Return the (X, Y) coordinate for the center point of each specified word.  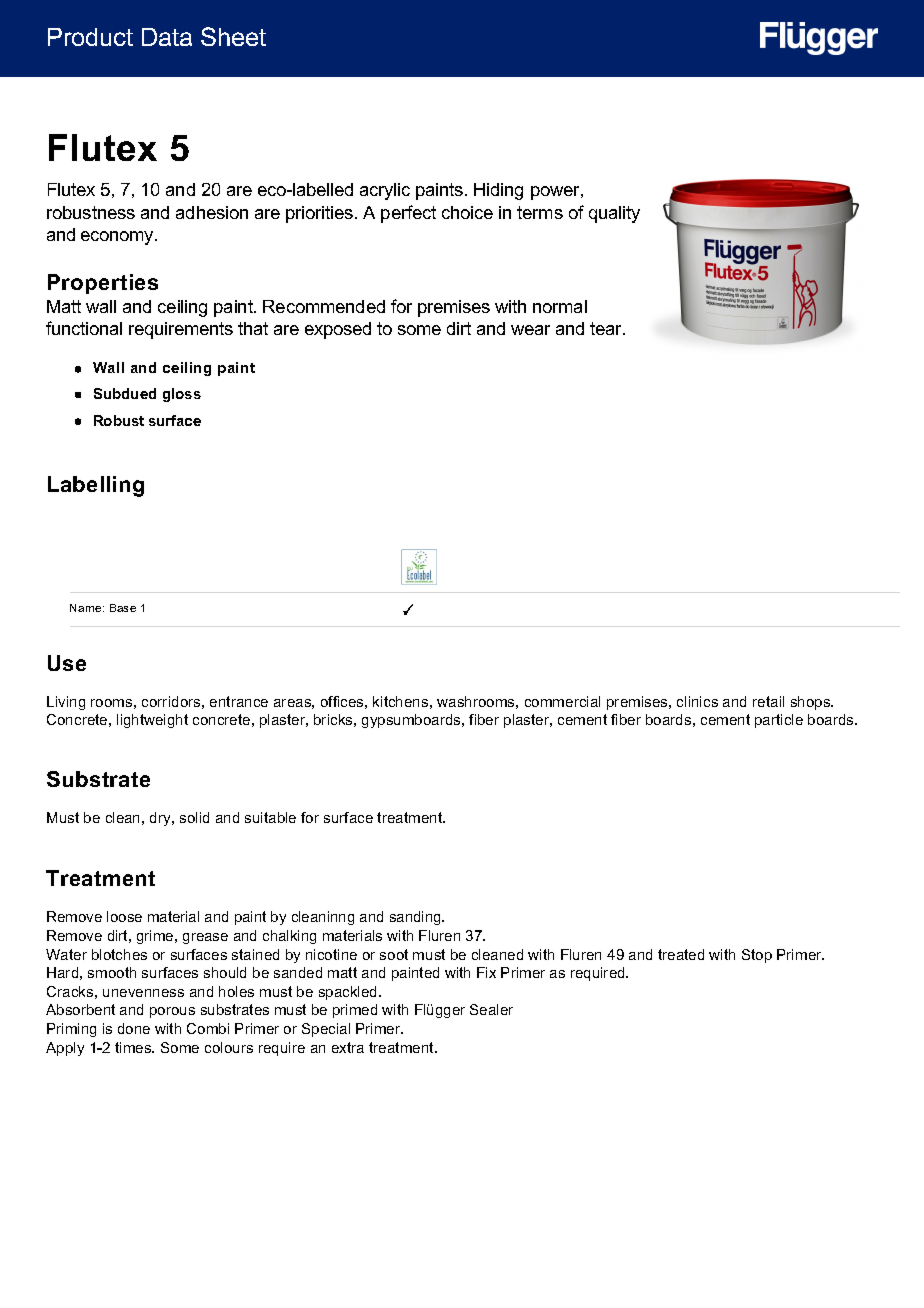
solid (194, 817)
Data (167, 37)
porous (172, 1012)
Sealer (491, 1009)
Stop (757, 956)
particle (779, 721)
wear (530, 330)
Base (123, 608)
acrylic (385, 191)
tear (607, 328)
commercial (562, 701)
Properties (103, 284)
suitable (270, 817)
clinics (697, 701)
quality (614, 214)
